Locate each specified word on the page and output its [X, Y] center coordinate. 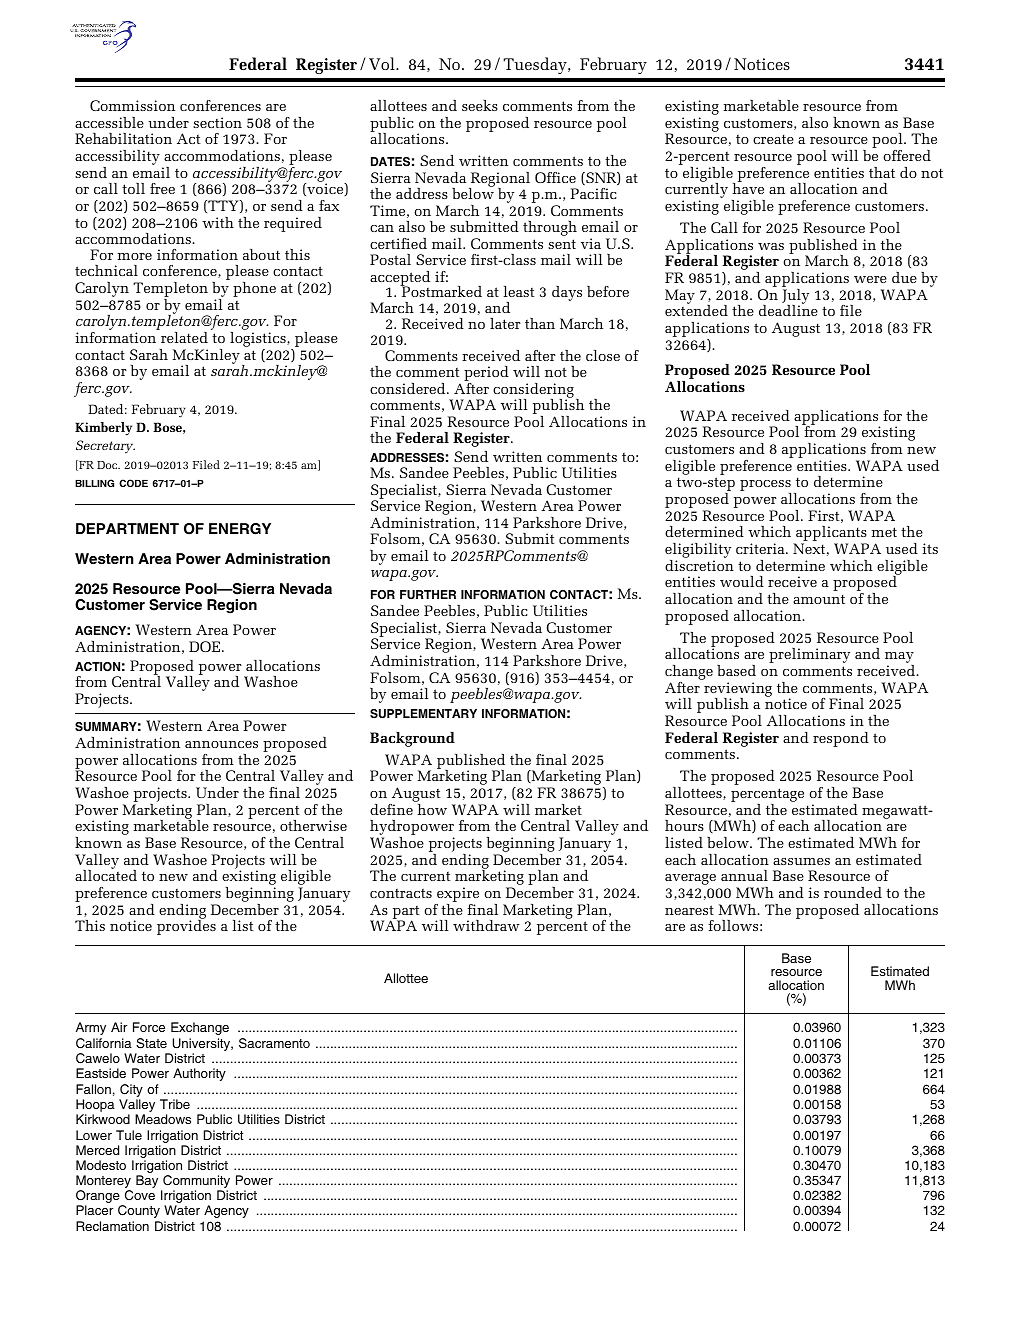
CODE [133, 483]
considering [533, 391]
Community [195, 1183]
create [773, 139]
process [765, 487]
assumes [801, 861]
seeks [480, 105]
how [432, 809]
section [217, 122]
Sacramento [274, 1043]
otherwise [313, 825]
